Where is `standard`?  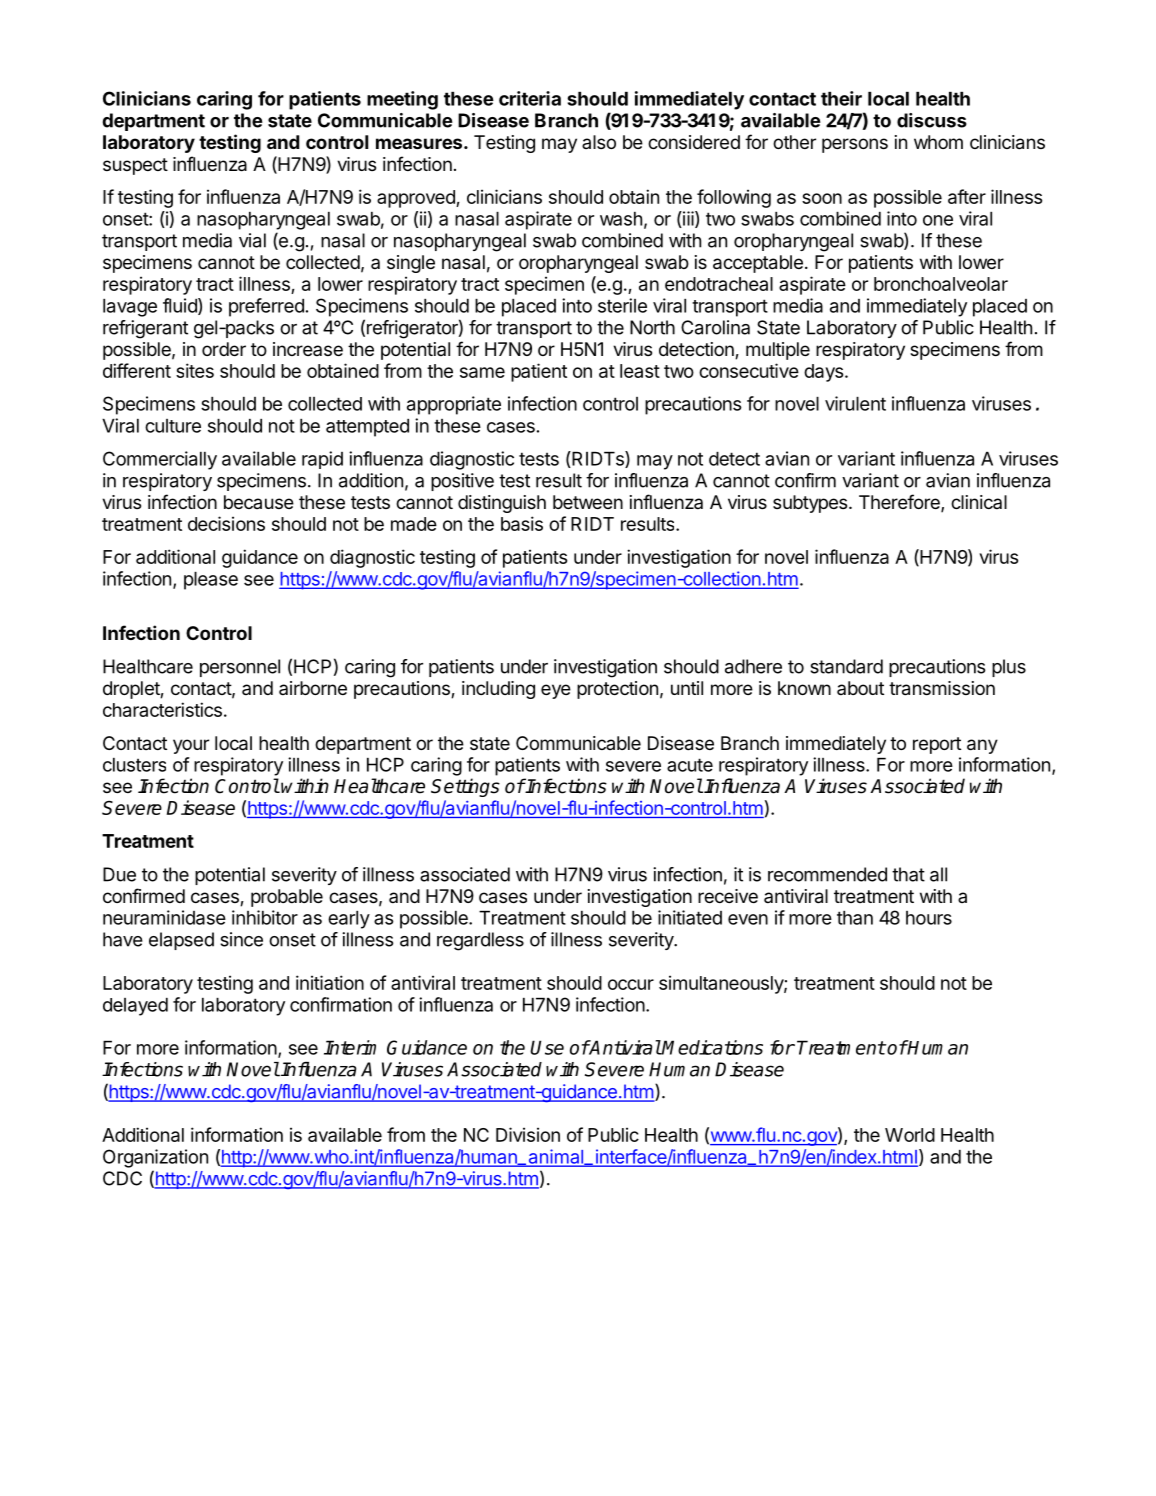
standard is located at coordinates (846, 666).
